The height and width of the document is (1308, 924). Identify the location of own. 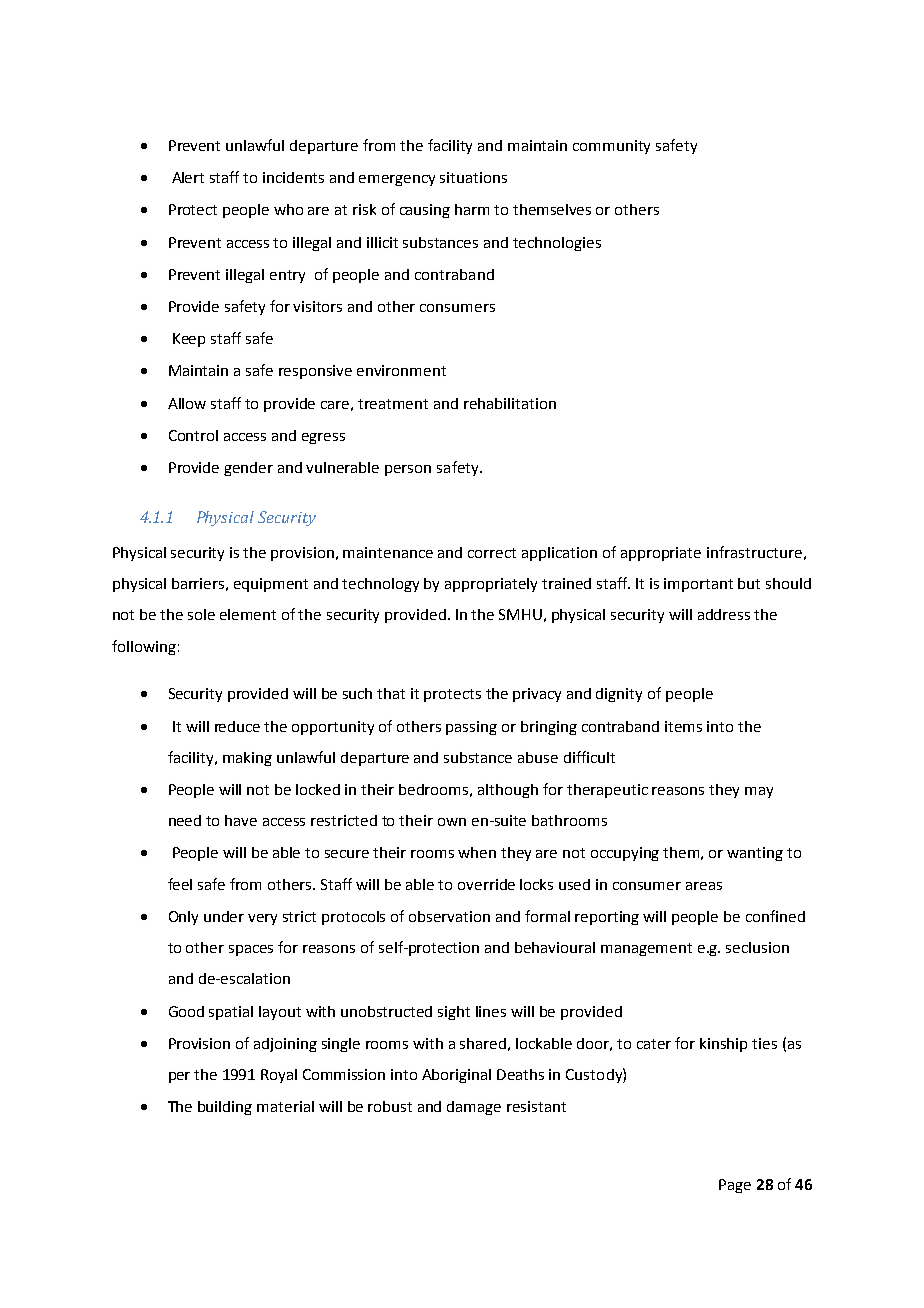
(452, 822).
